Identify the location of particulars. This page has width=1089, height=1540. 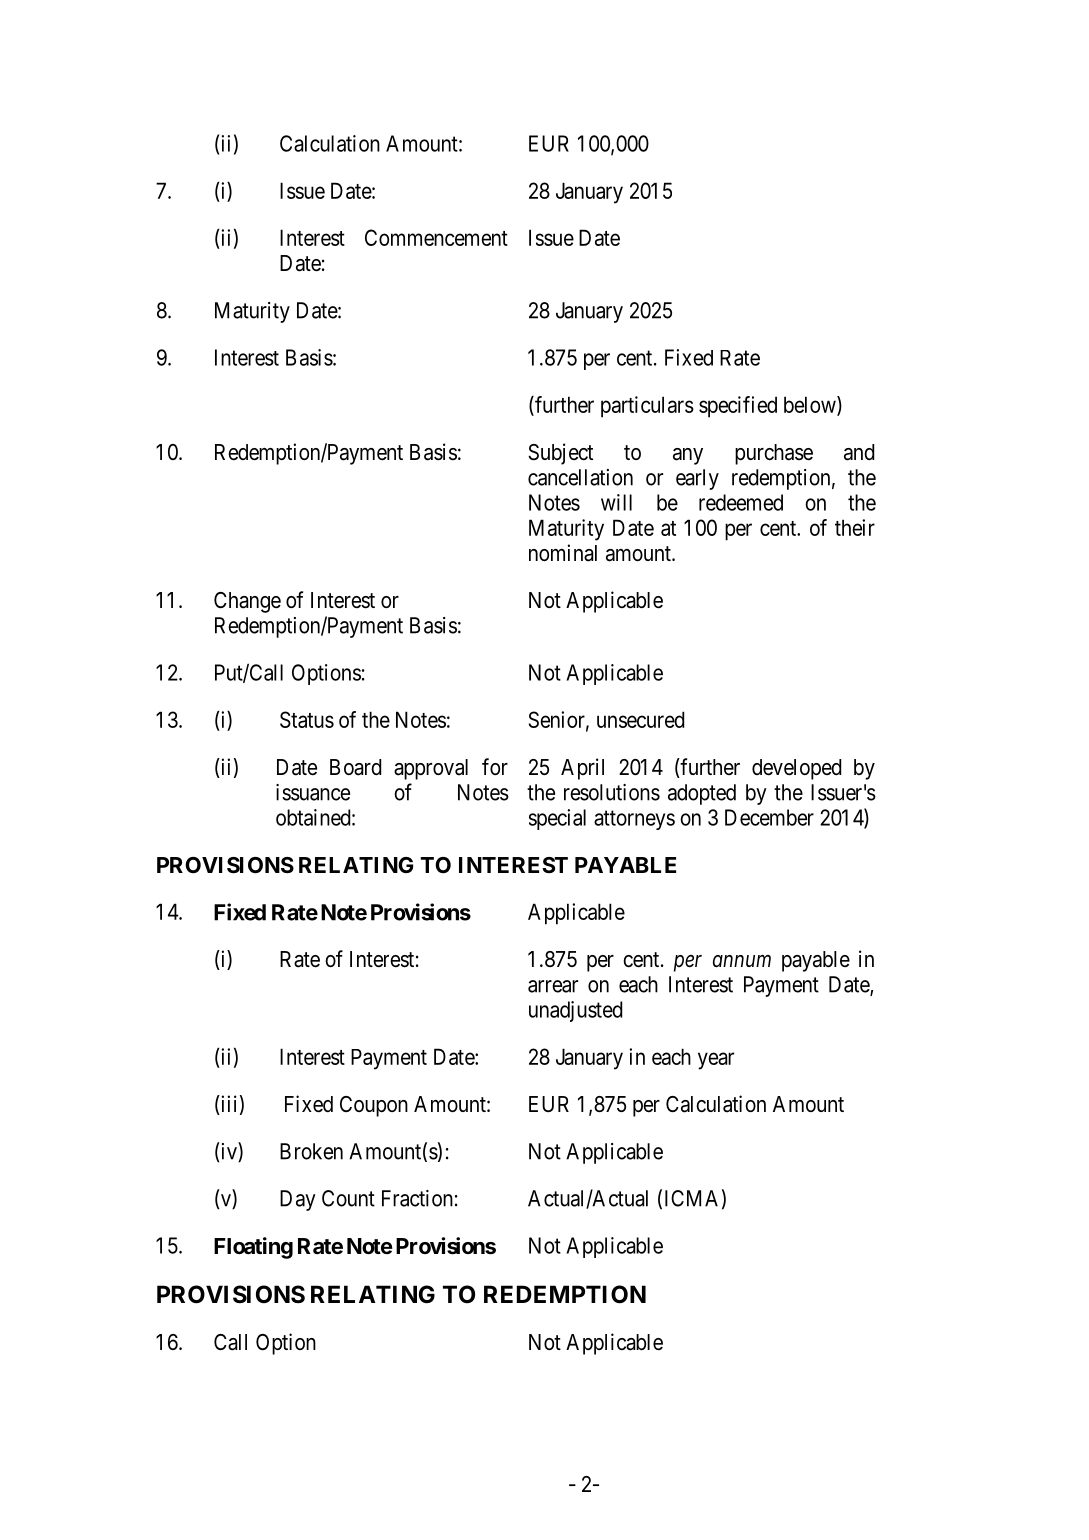
(647, 407).
